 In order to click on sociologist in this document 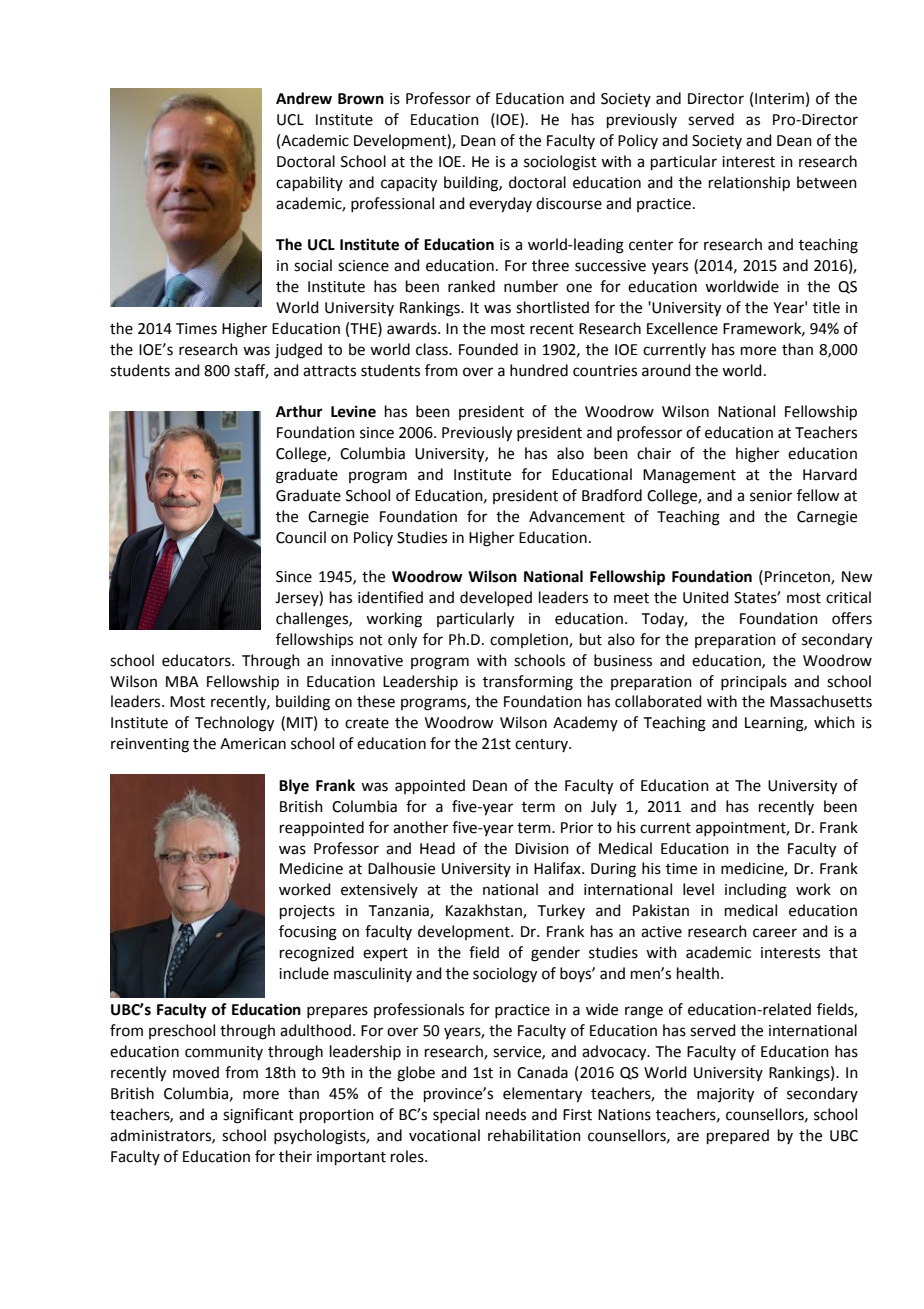, I will do `click(560, 163)`.
